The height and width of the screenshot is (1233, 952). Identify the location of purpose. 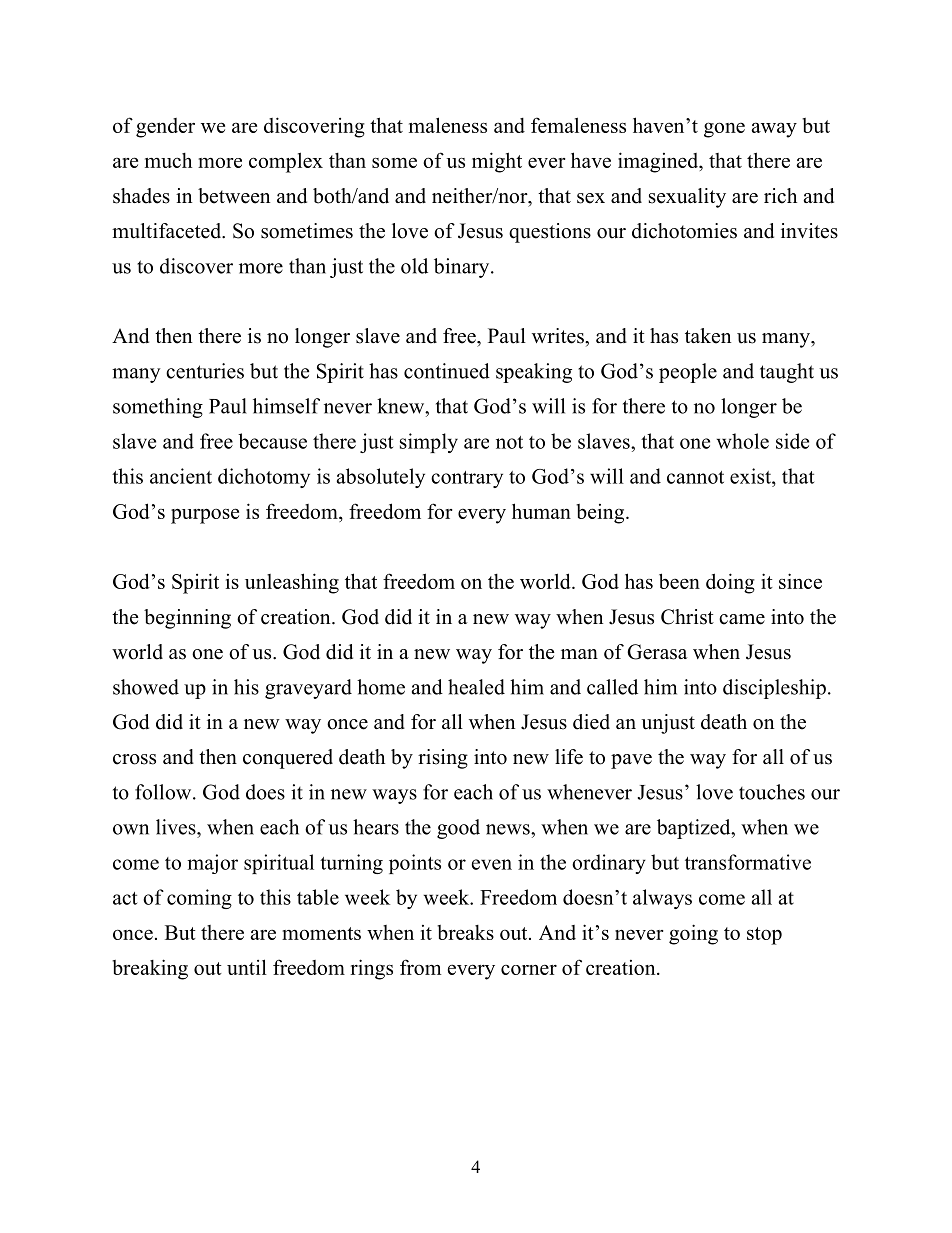
(205, 516).
